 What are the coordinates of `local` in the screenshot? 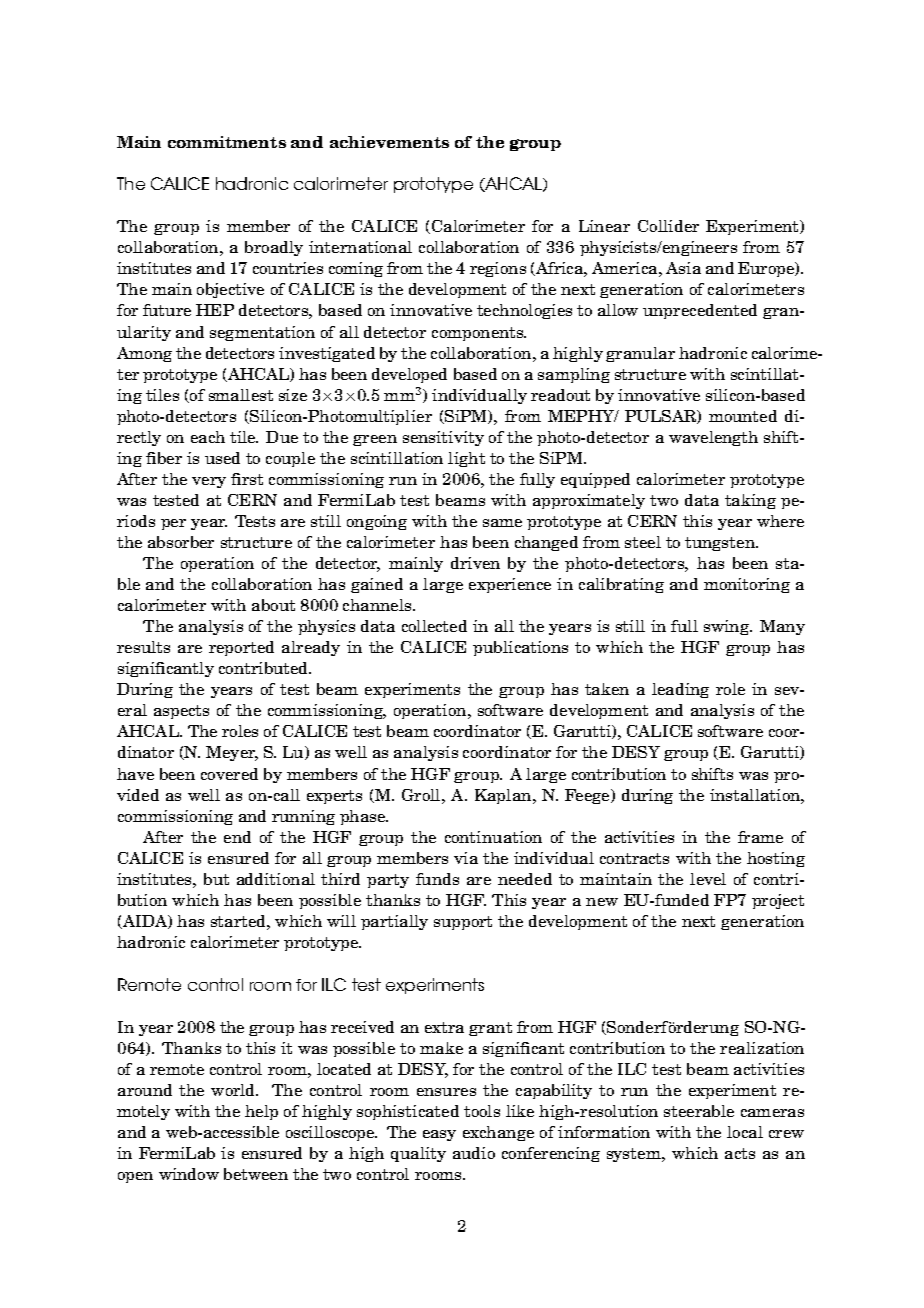 It's located at (745, 1132).
